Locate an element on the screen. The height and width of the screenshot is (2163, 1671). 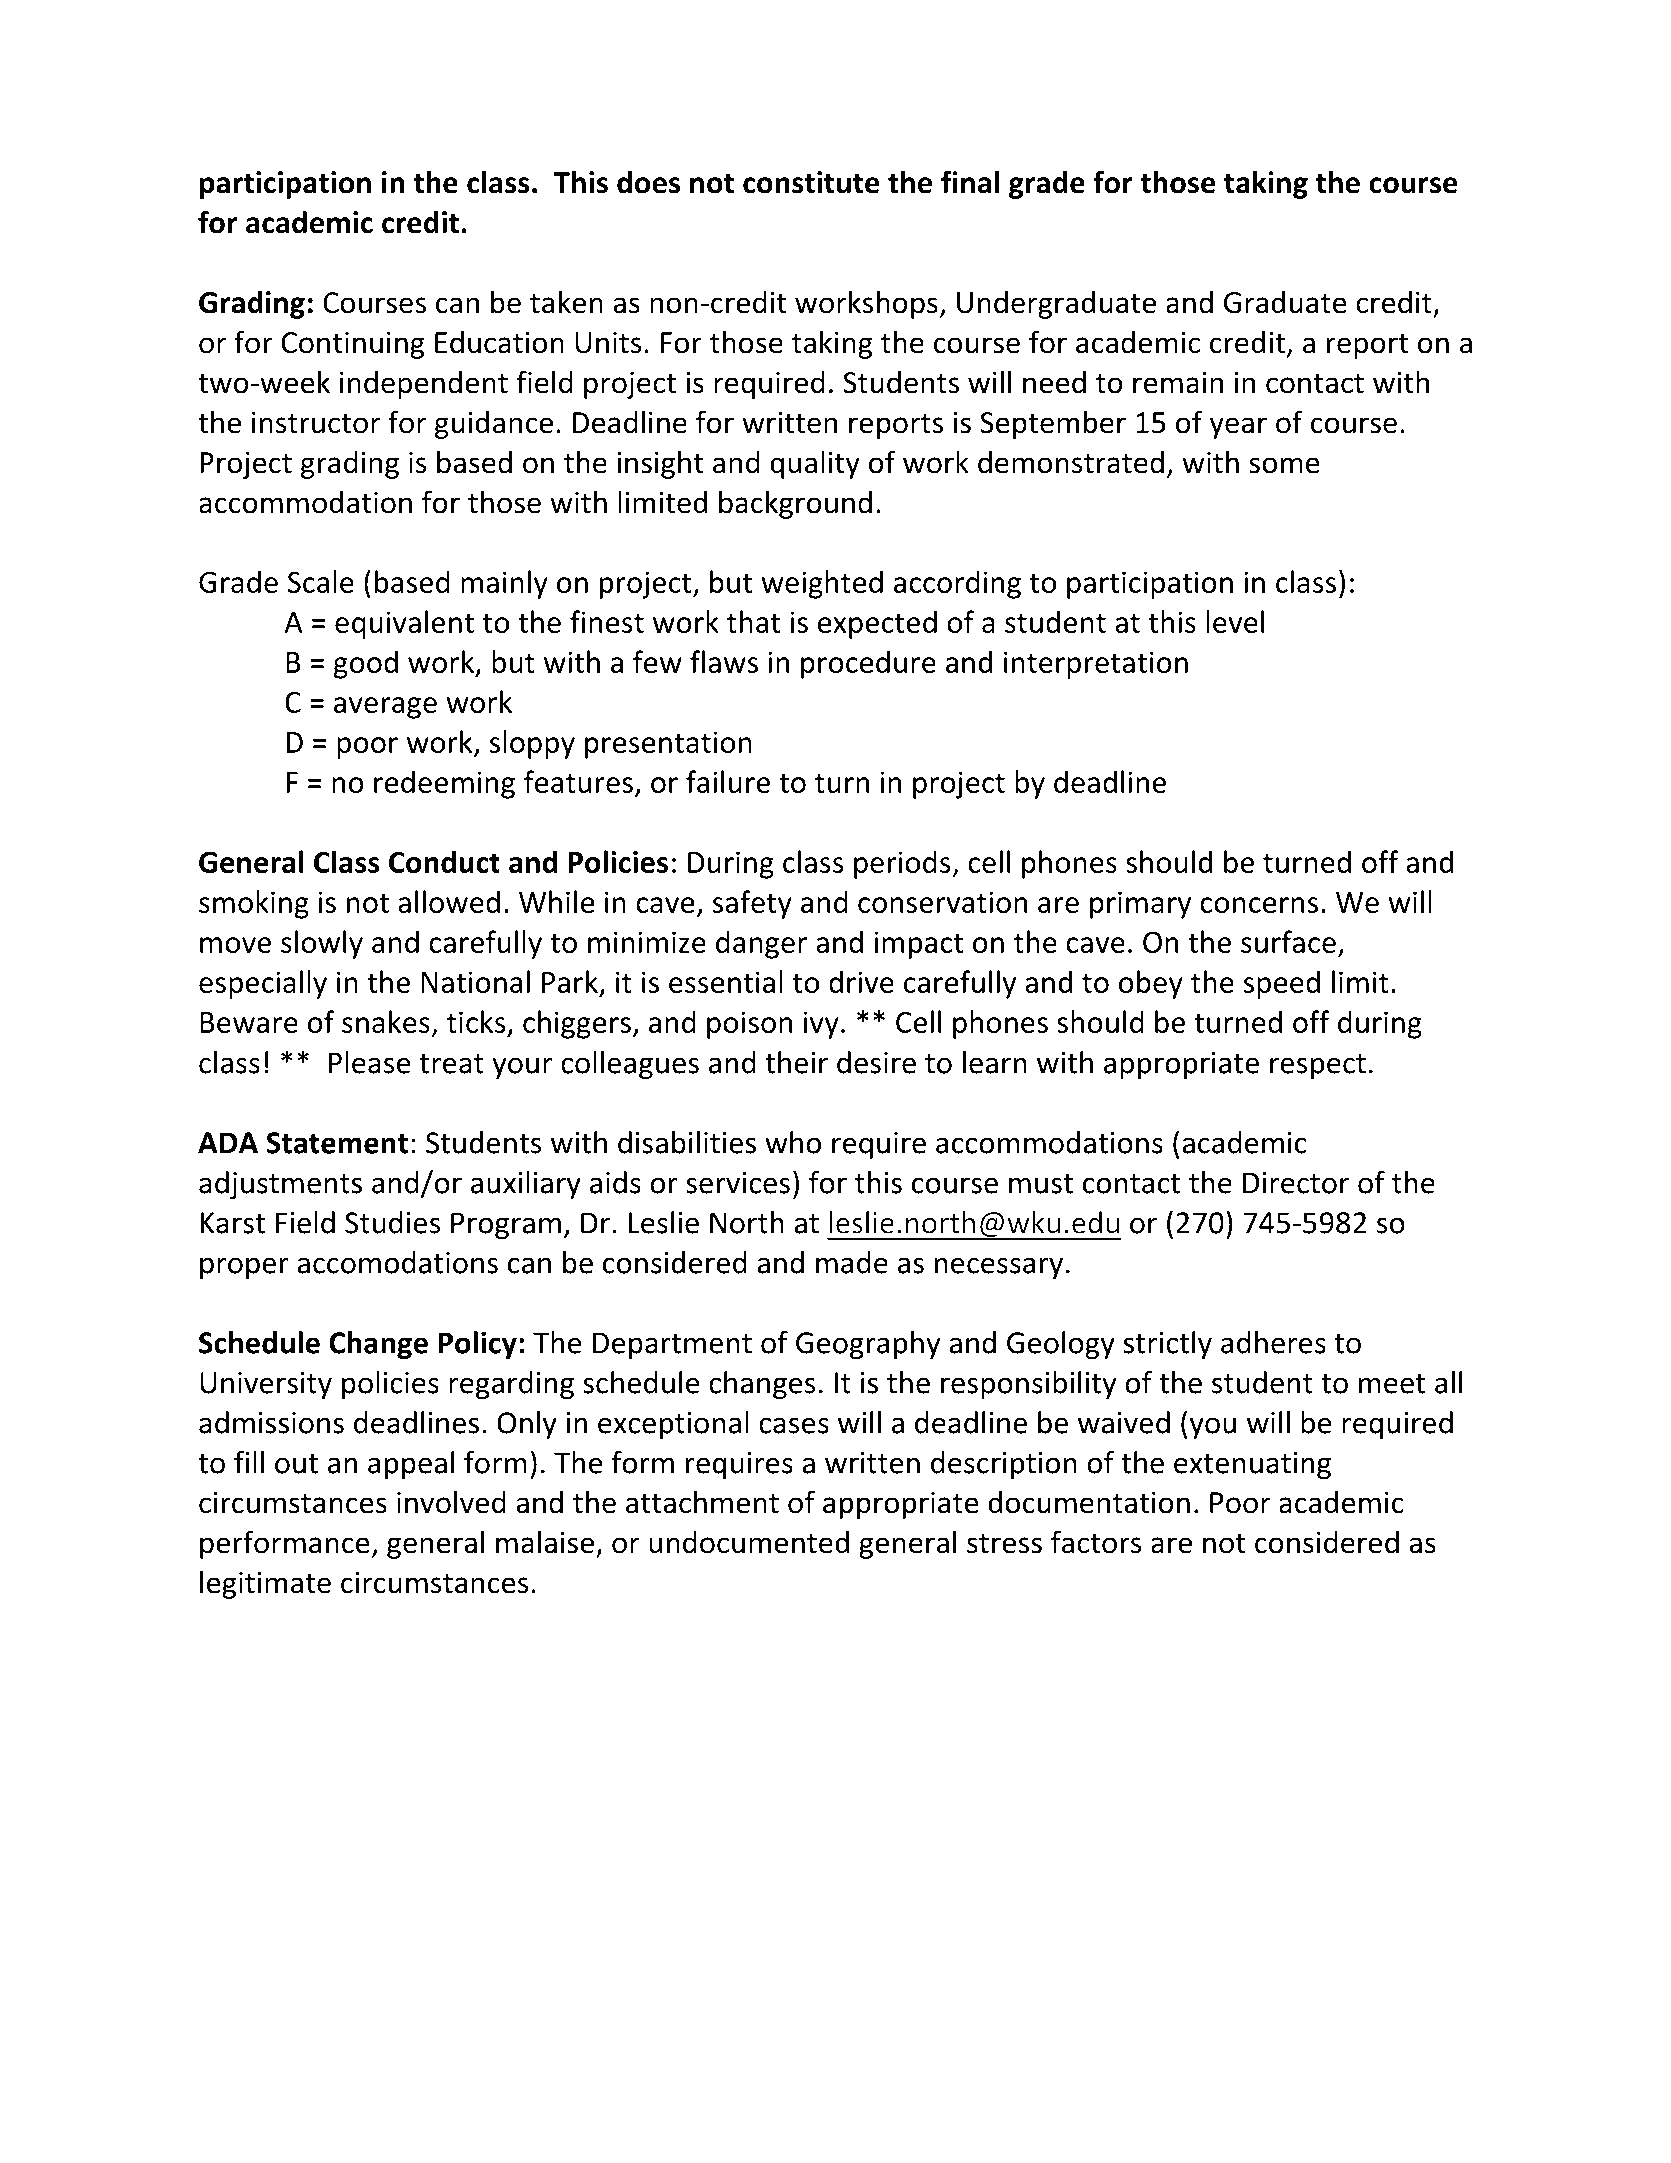
constitute is located at coordinates (811, 182).
